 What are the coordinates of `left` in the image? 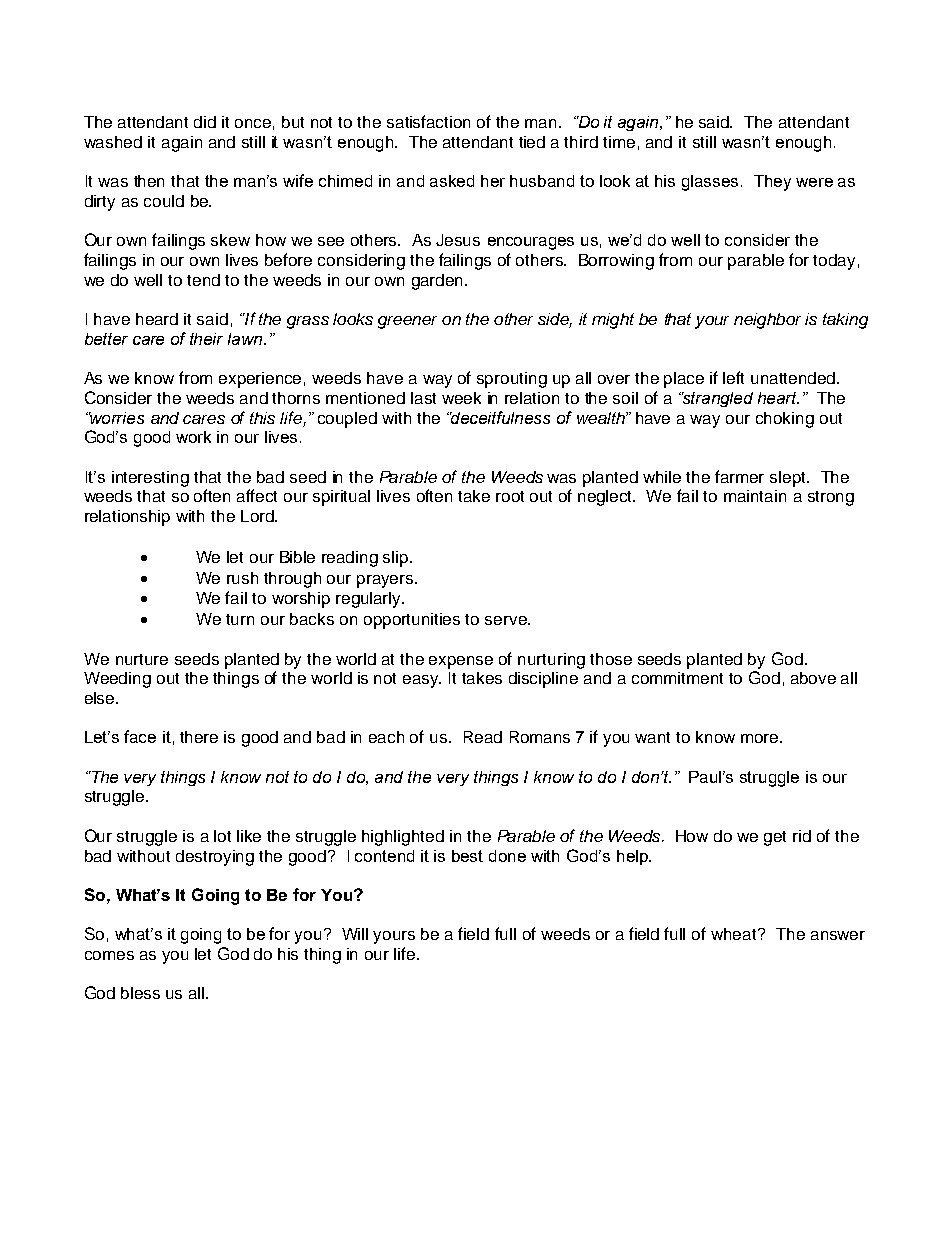 It's located at (733, 377).
